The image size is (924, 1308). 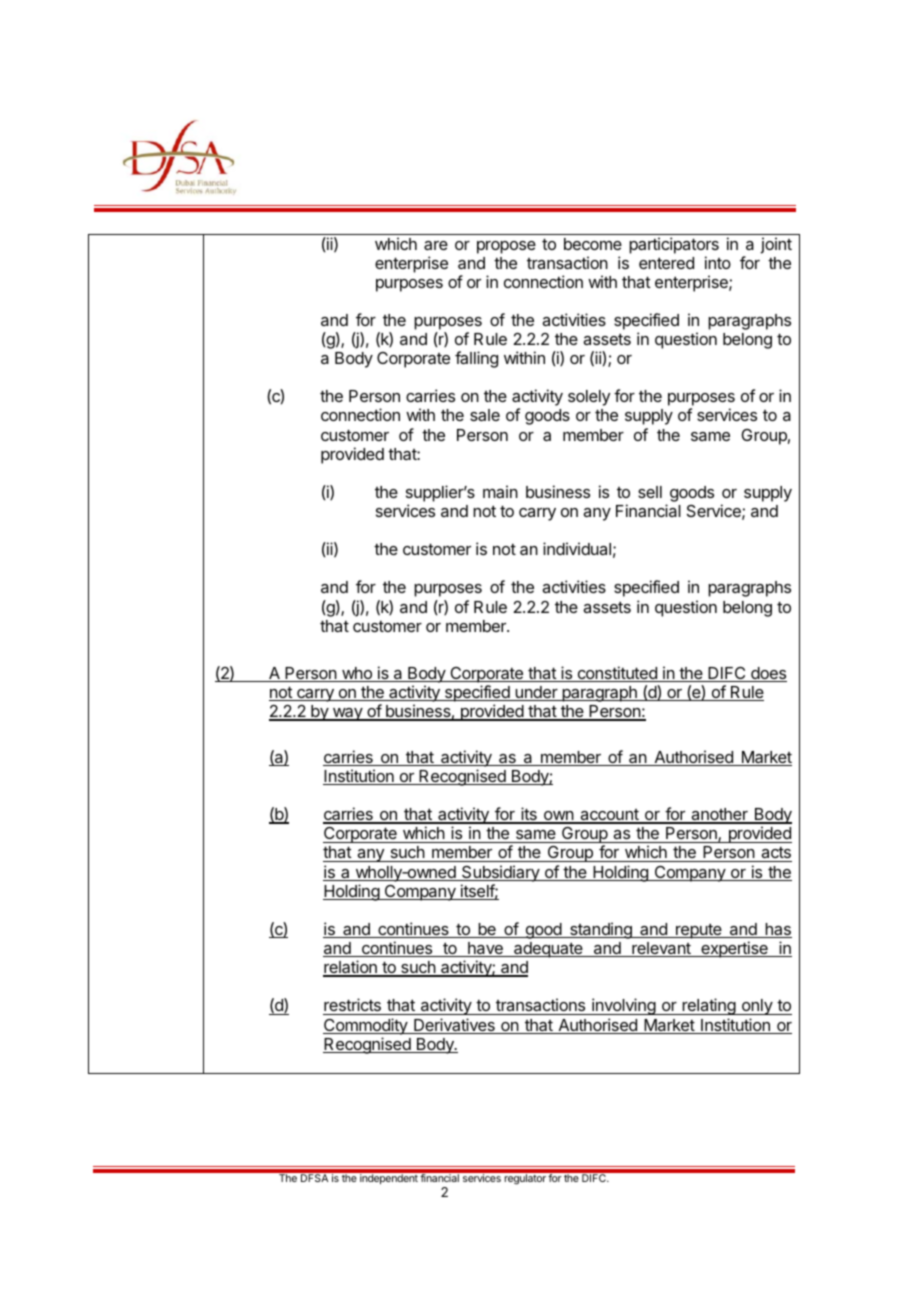 I want to click on solely, so click(x=589, y=398).
